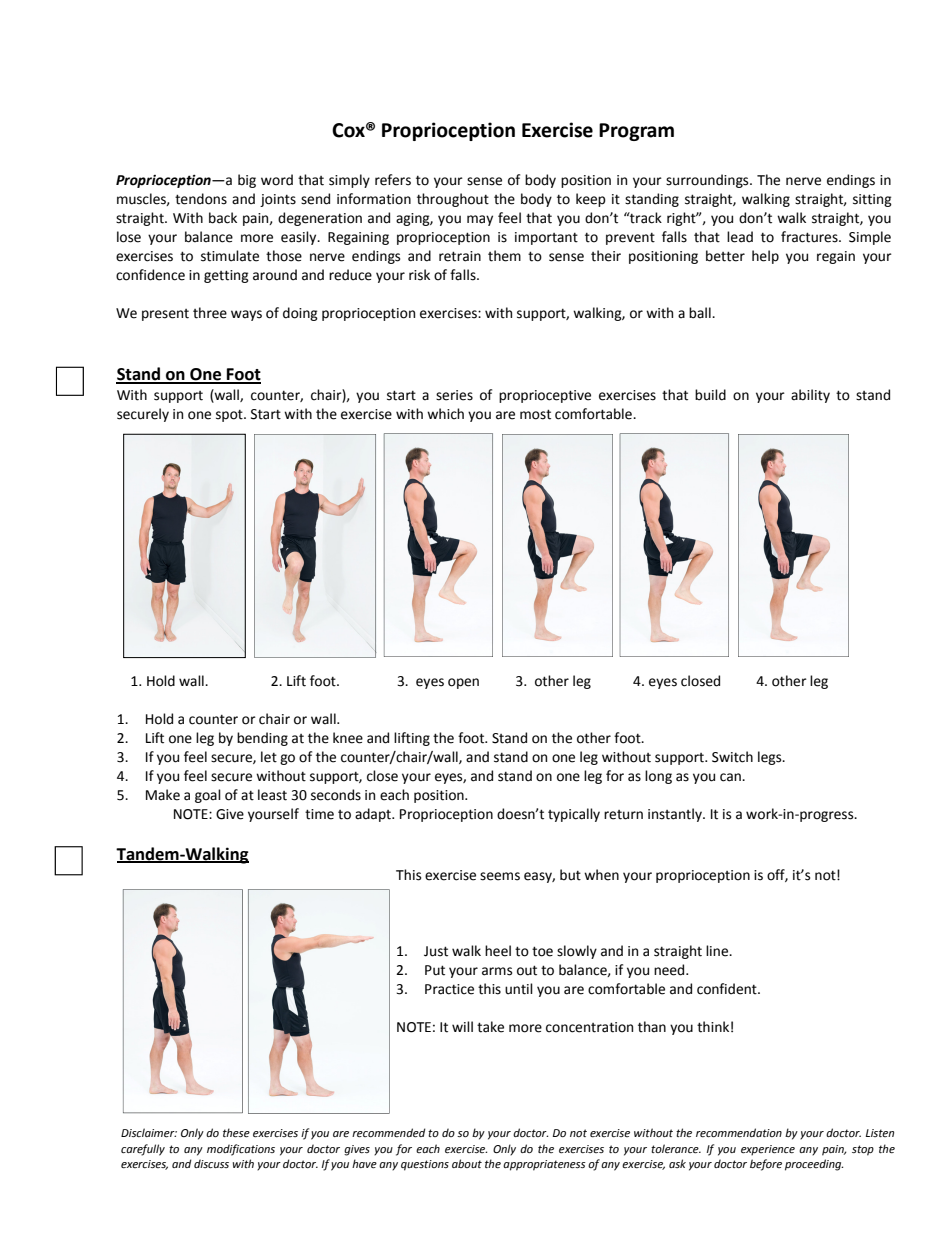 This image has height=1233, width=952. What do you see at coordinates (247, 181) in the image?
I see `big` at bounding box center [247, 181].
